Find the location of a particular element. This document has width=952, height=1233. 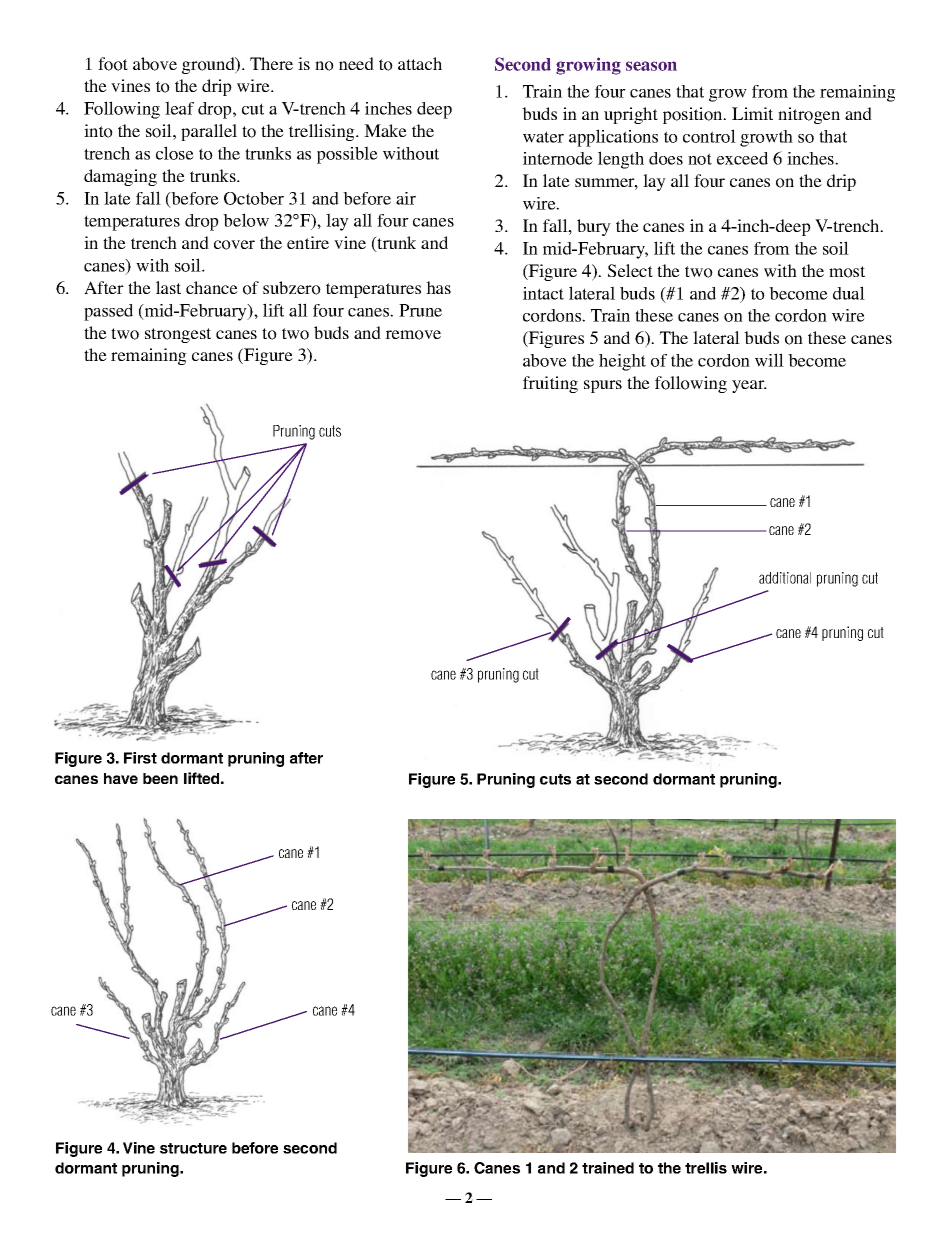

year is located at coordinates (749, 386).
